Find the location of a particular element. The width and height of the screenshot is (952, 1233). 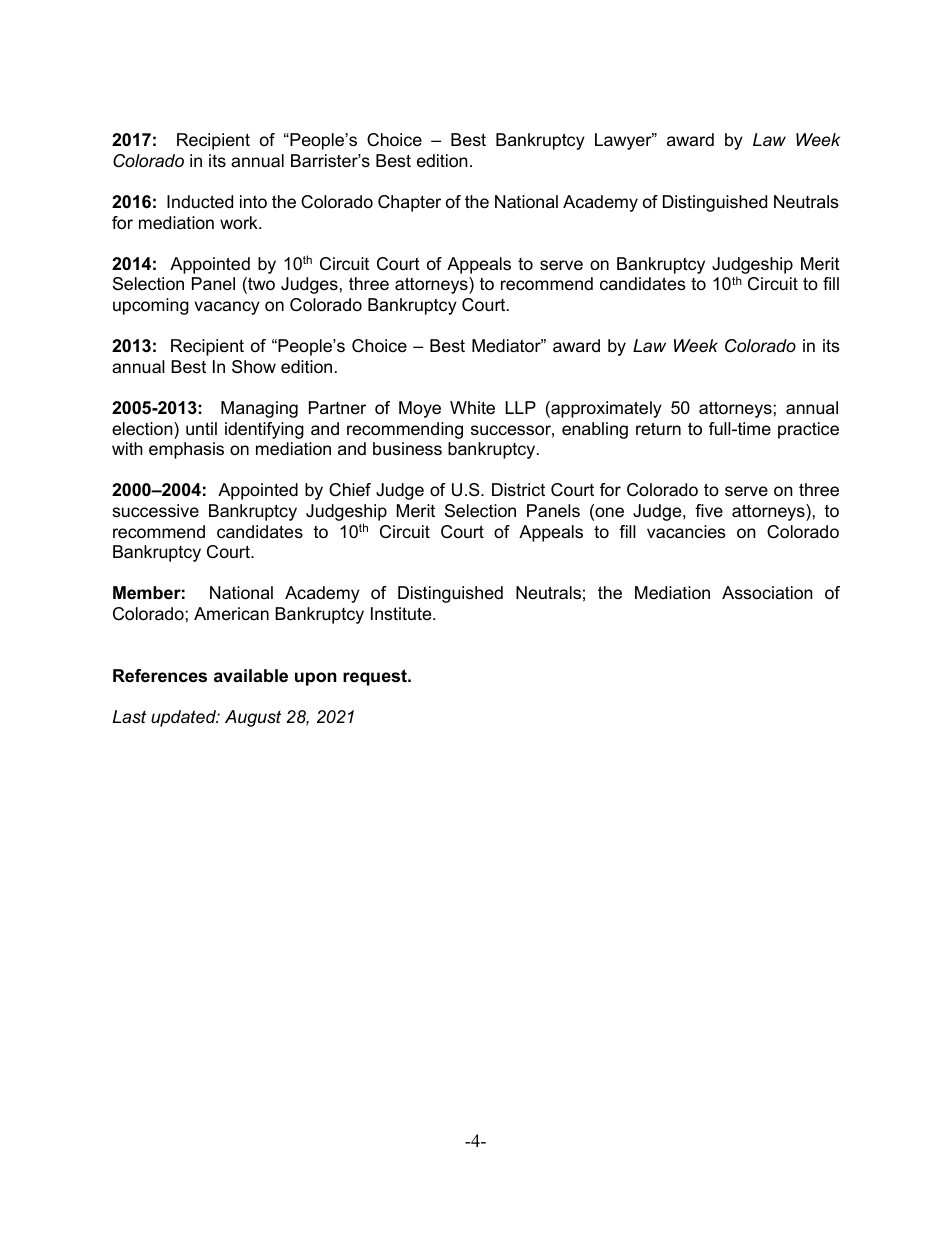

business is located at coordinates (407, 449).
